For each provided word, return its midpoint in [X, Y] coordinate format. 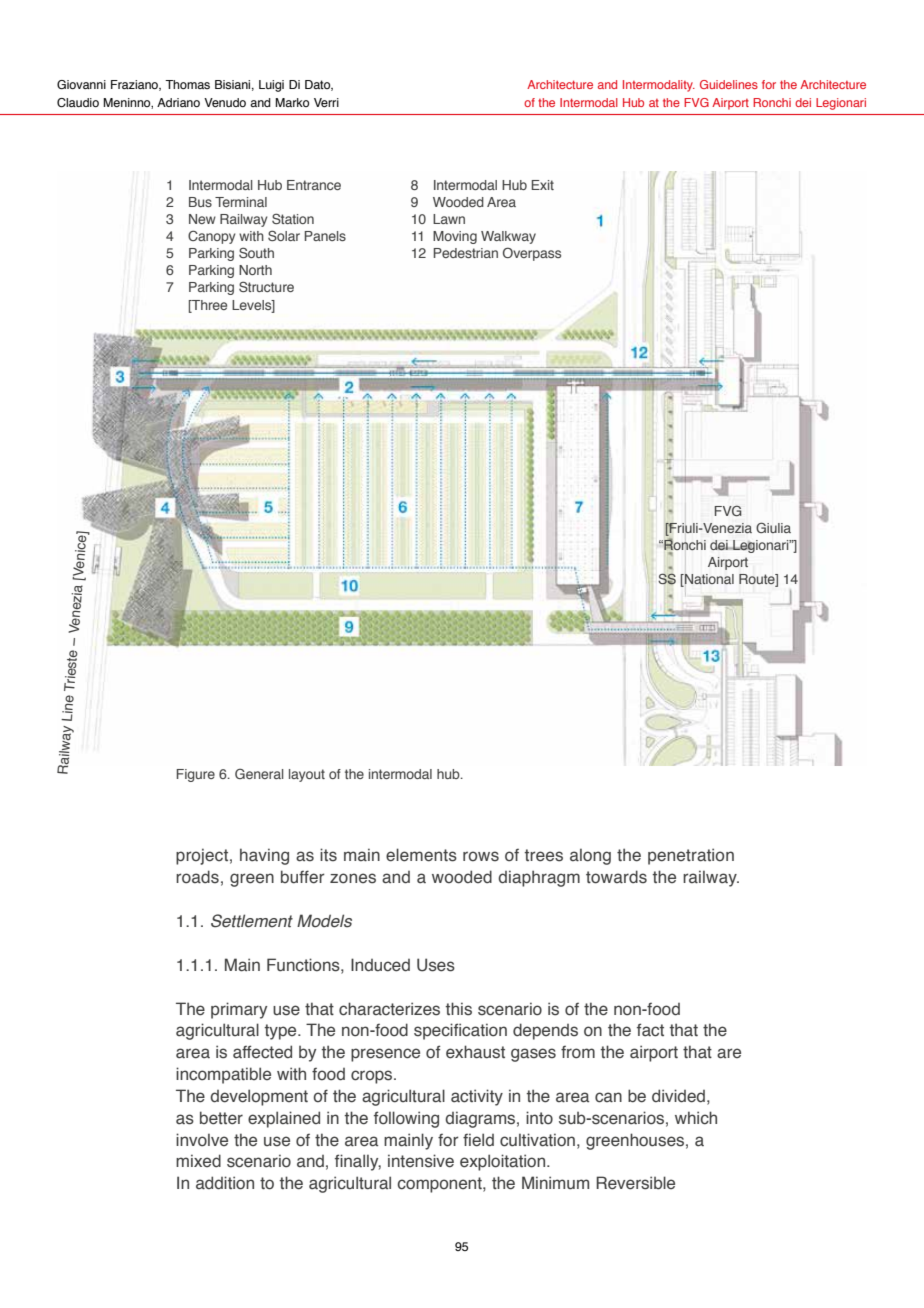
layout [307, 775]
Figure [196, 775]
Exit [542, 185]
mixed [198, 1160]
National [708, 580]
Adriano [178, 102]
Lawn [449, 219]
